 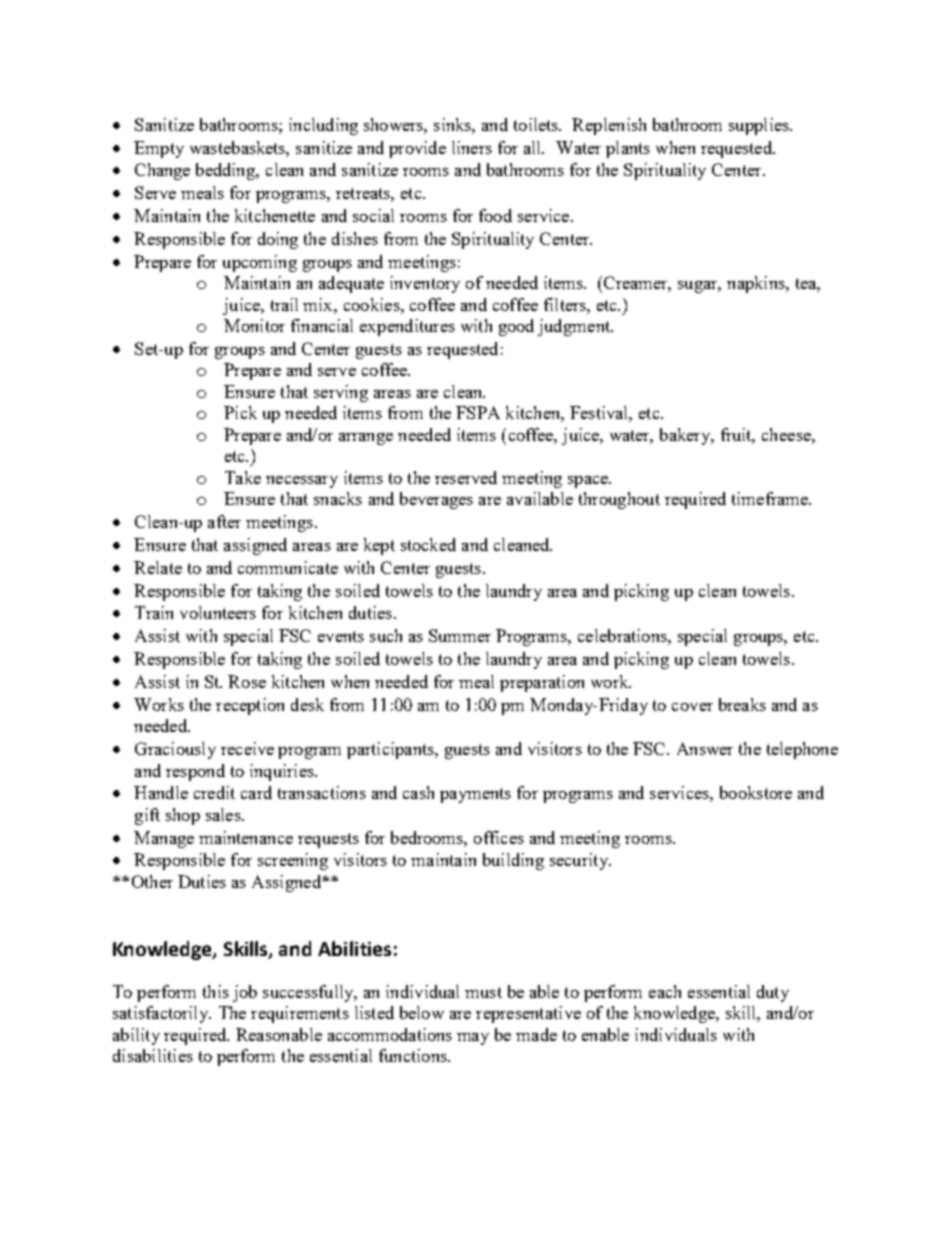 What do you see at coordinates (224, 521) in the document?
I see `after` at bounding box center [224, 521].
